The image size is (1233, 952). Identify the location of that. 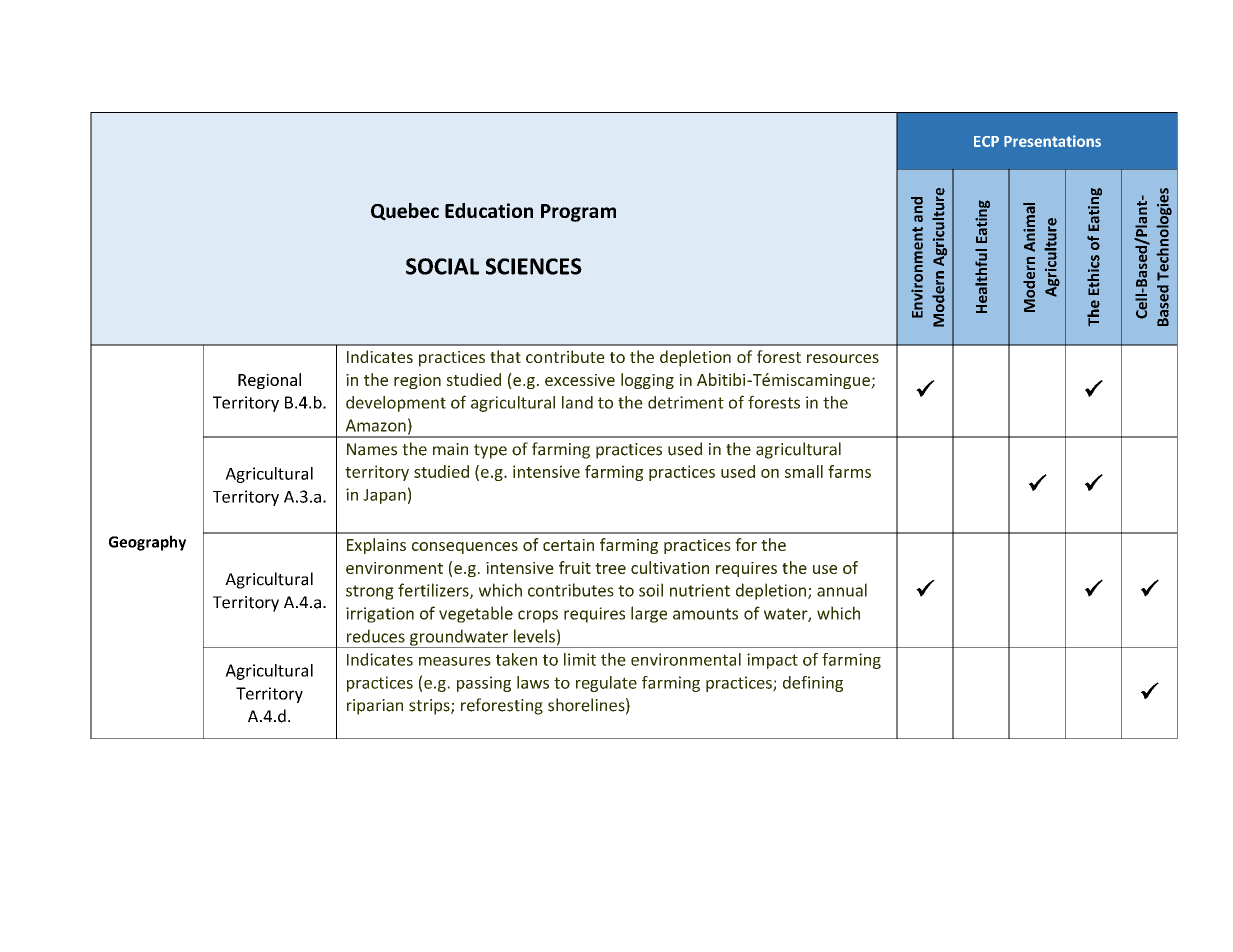
(505, 356).
